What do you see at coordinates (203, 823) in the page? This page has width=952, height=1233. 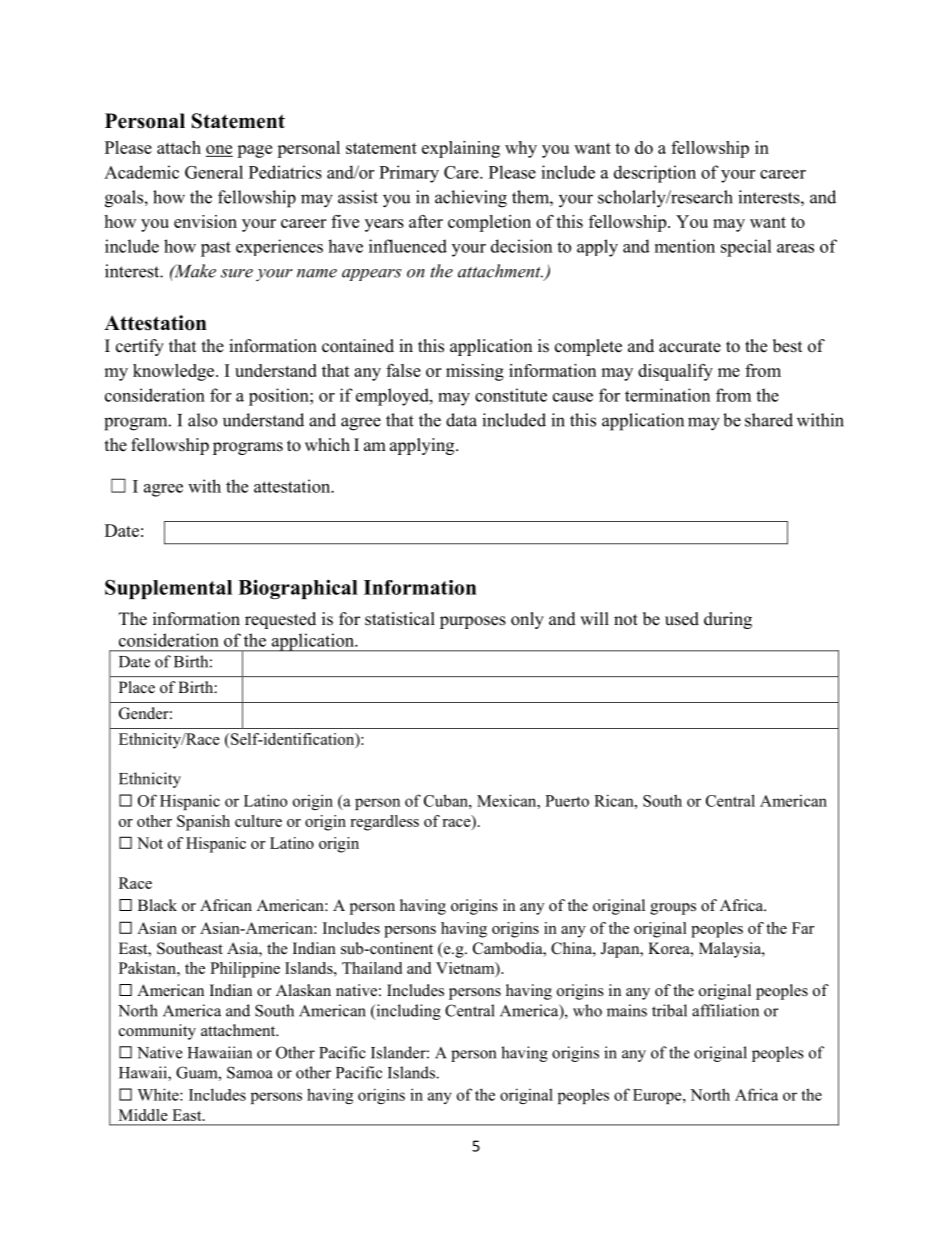 I see `Spanish` at bounding box center [203, 823].
